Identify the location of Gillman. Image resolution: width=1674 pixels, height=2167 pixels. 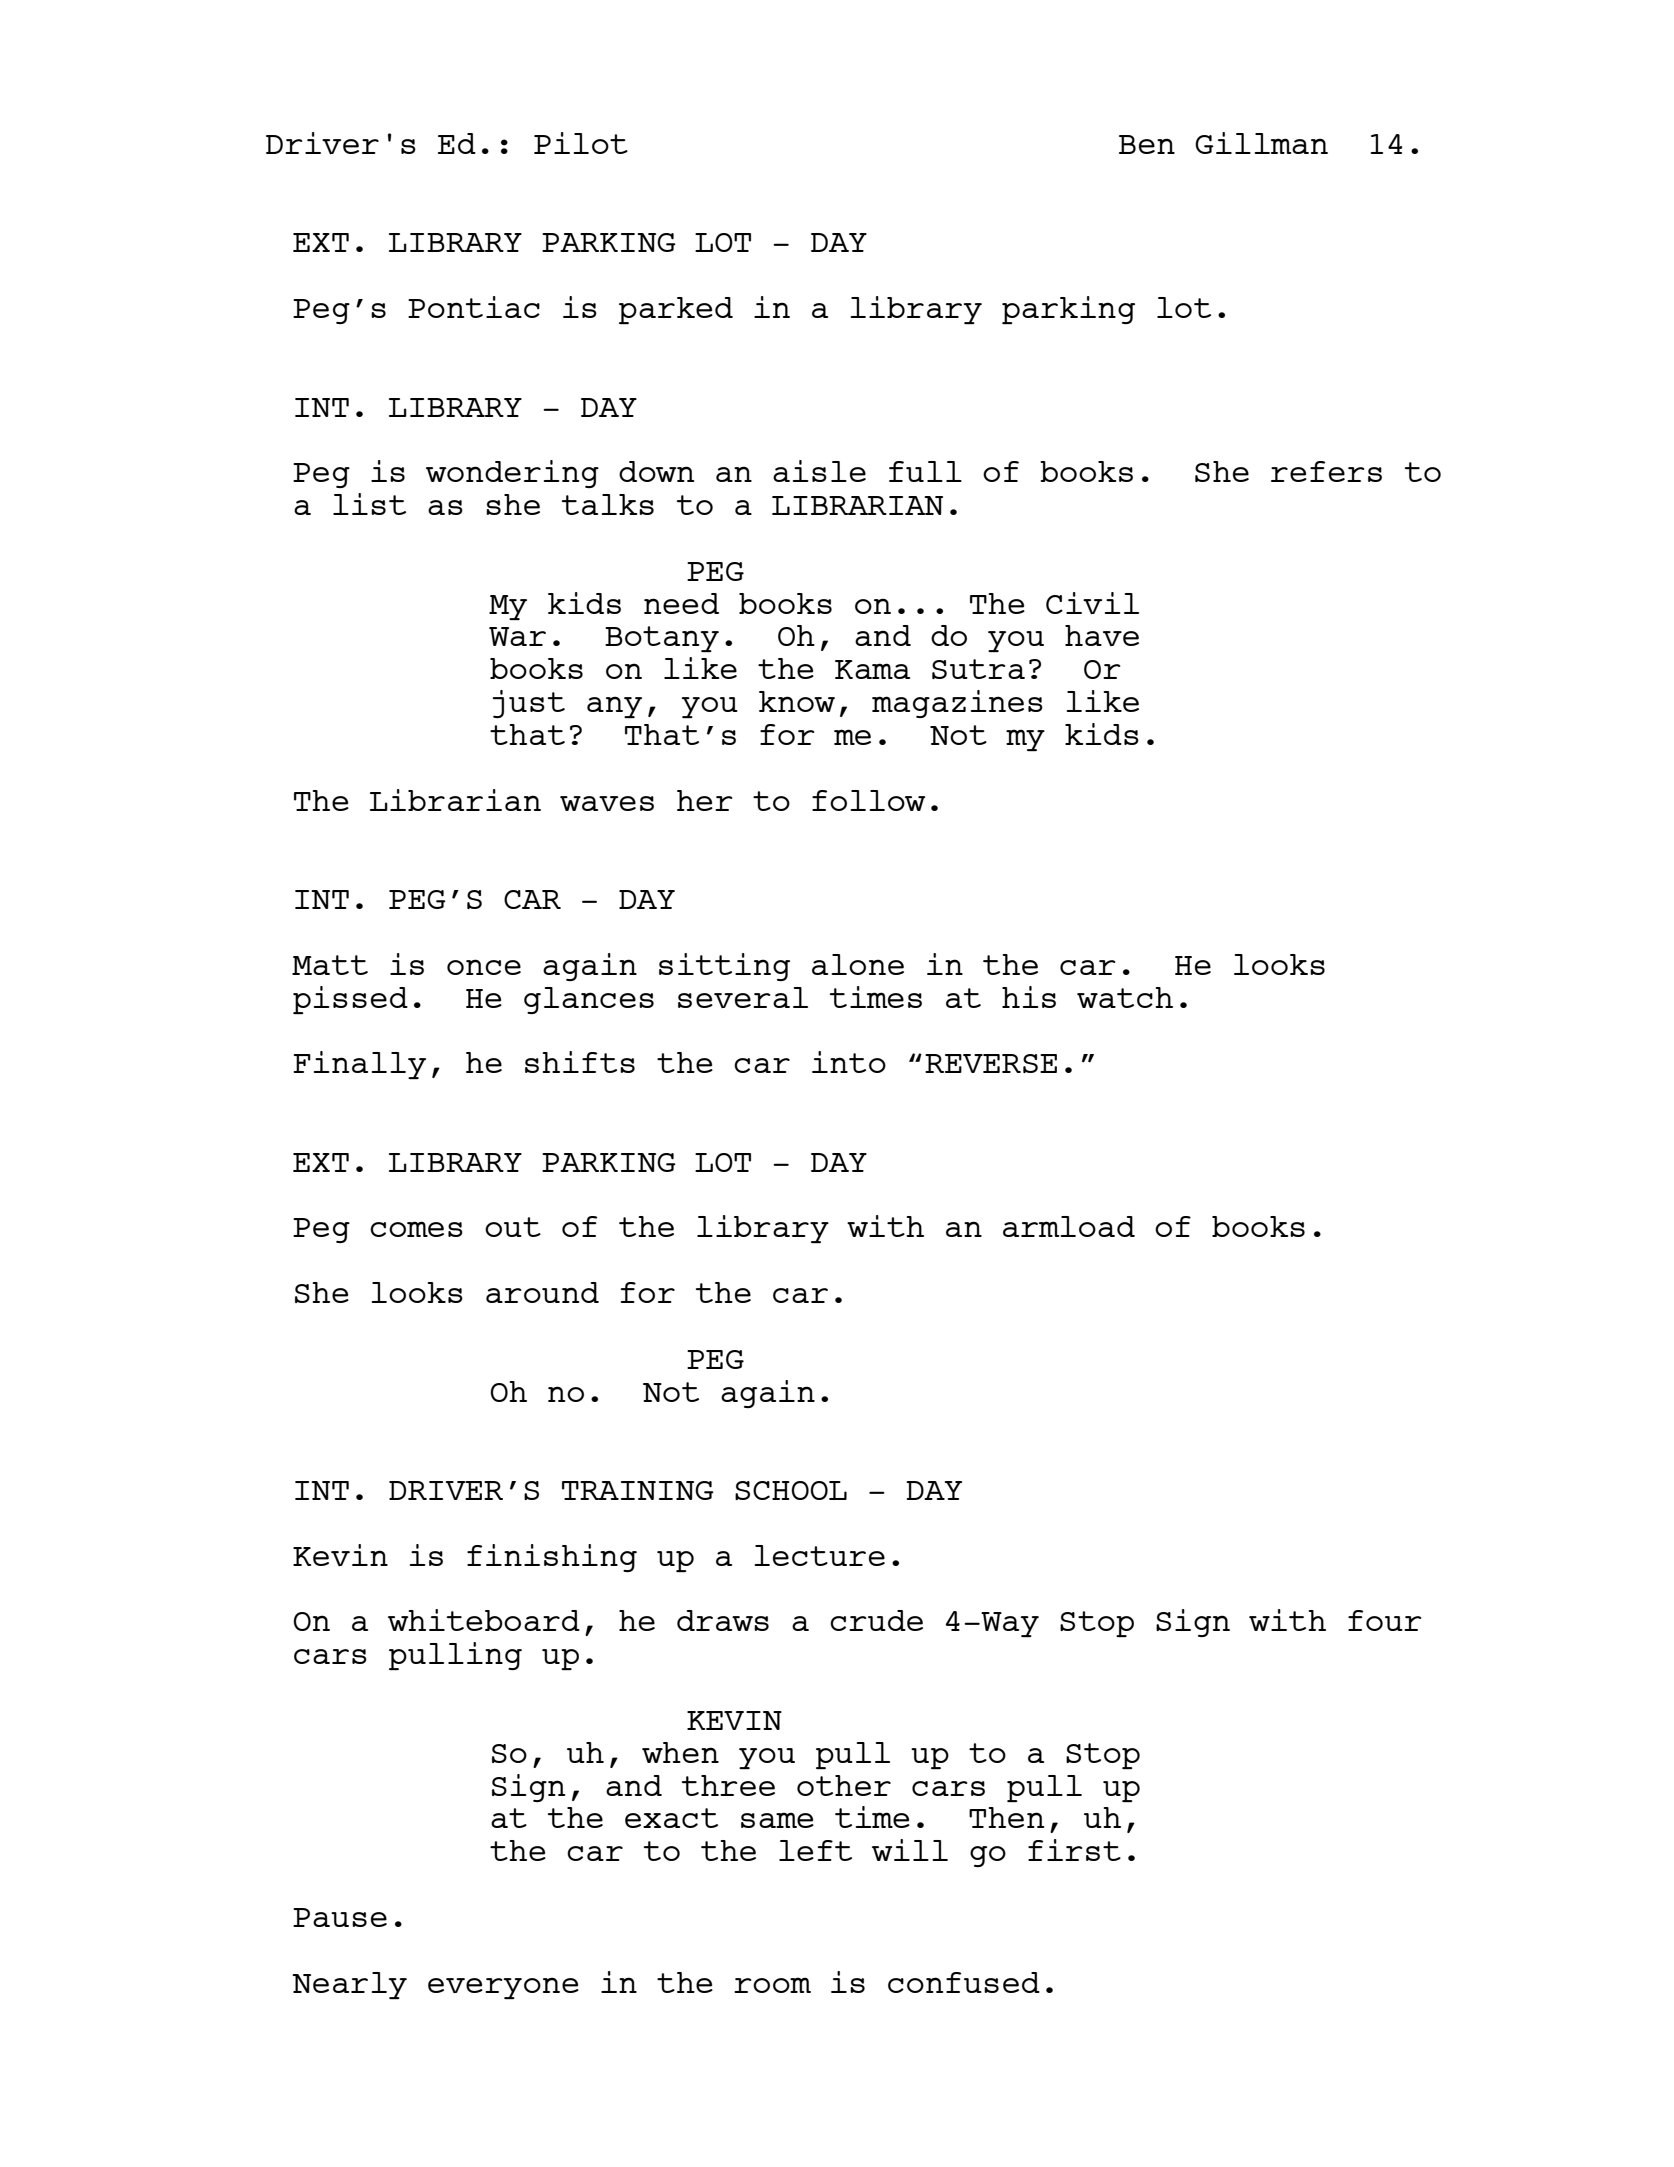
(1261, 143).
